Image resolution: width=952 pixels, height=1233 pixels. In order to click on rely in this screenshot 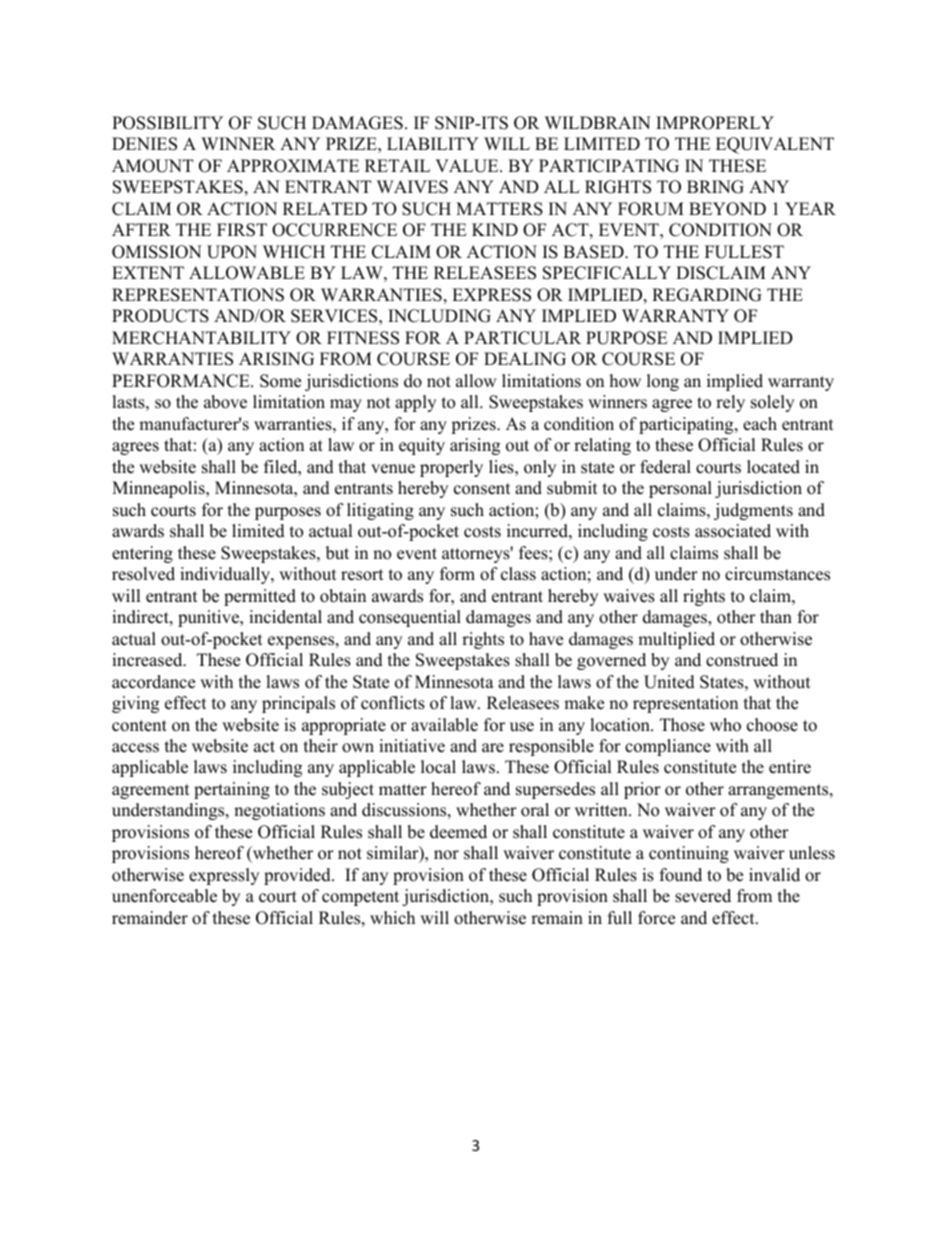, I will do `click(730, 403)`.
